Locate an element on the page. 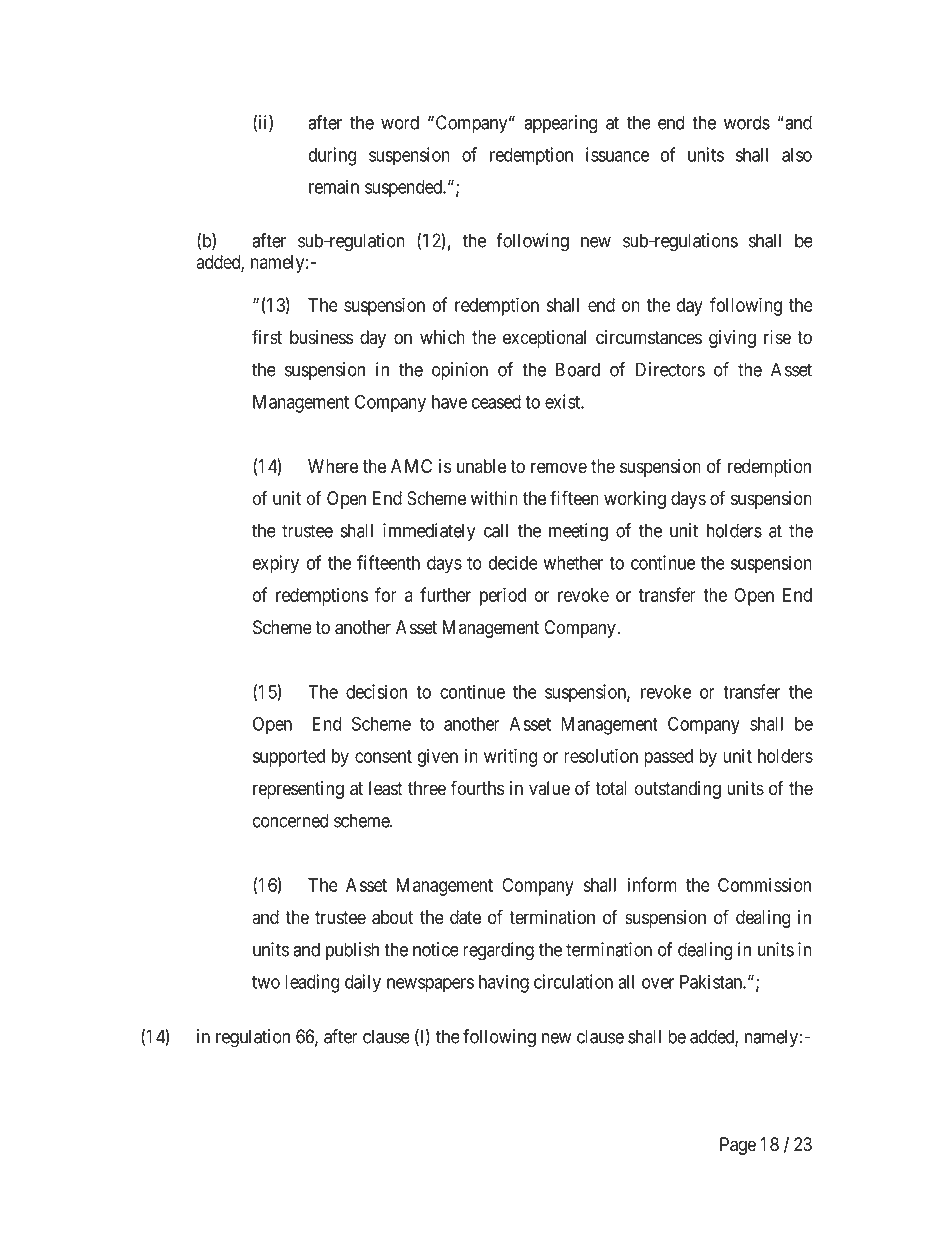 Image resolution: width=952 pixels, height=1233 pixels. appearing is located at coordinates (560, 124).
